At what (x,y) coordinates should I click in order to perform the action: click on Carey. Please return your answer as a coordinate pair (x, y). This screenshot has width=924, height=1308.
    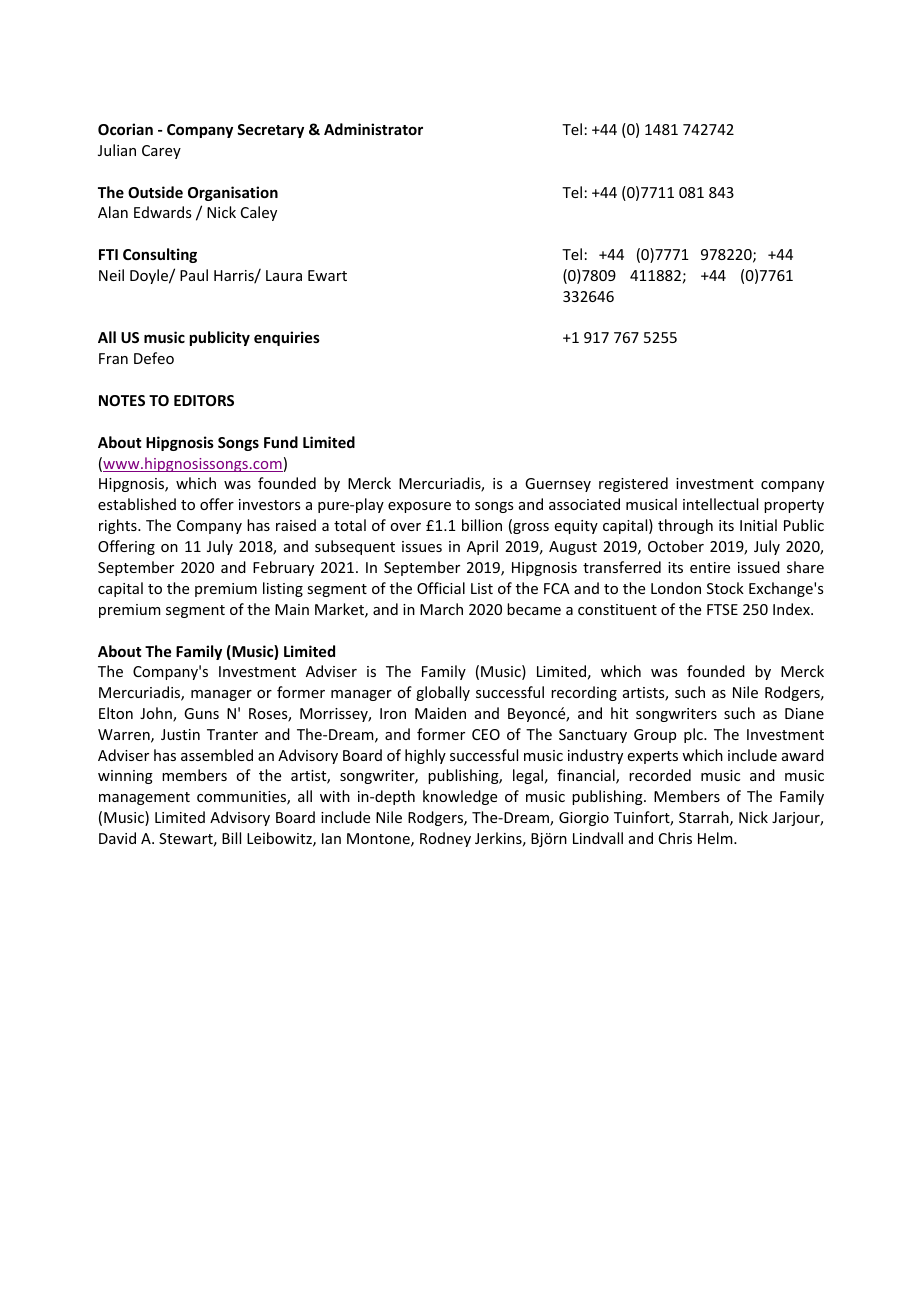
    Looking at the image, I should click on (161, 152).
